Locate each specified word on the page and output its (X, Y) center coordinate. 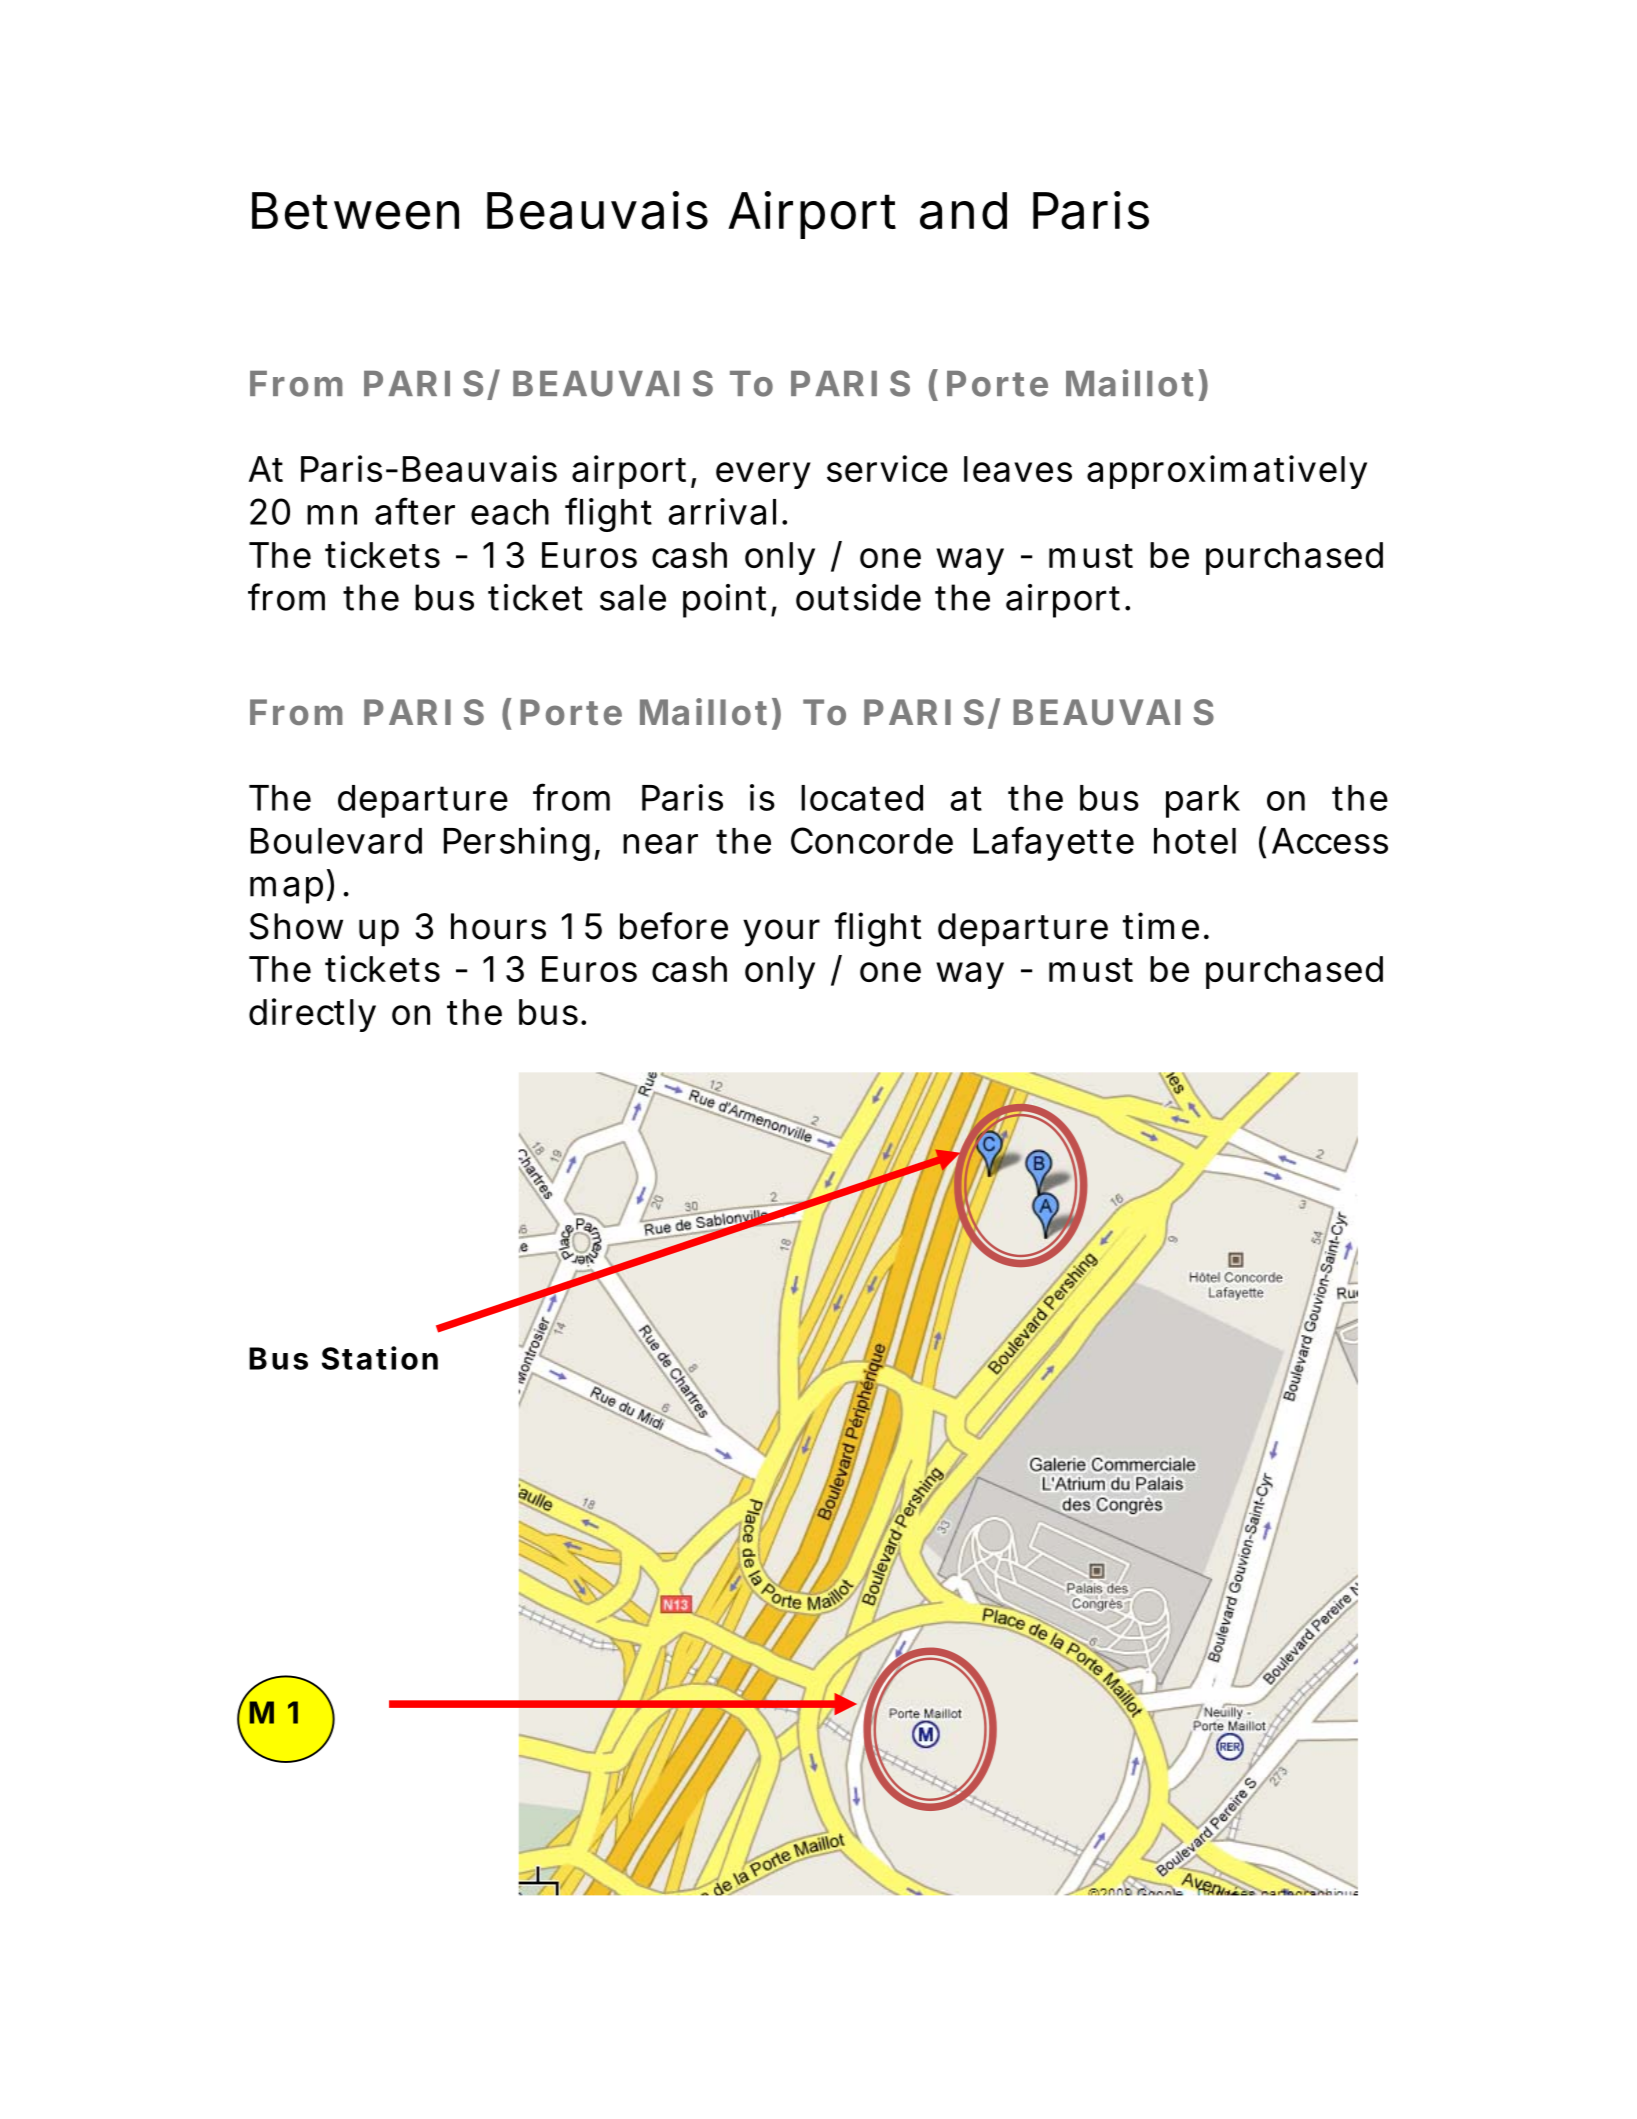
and (963, 211)
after (415, 511)
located (862, 798)
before (674, 926)
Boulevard (336, 841)
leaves (1018, 469)
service (887, 468)
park (1203, 801)
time (1161, 926)
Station (380, 1358)
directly (312, 1015)
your (781, 933)
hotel (1195, 841)
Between (355, 211)
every (763, 475)
